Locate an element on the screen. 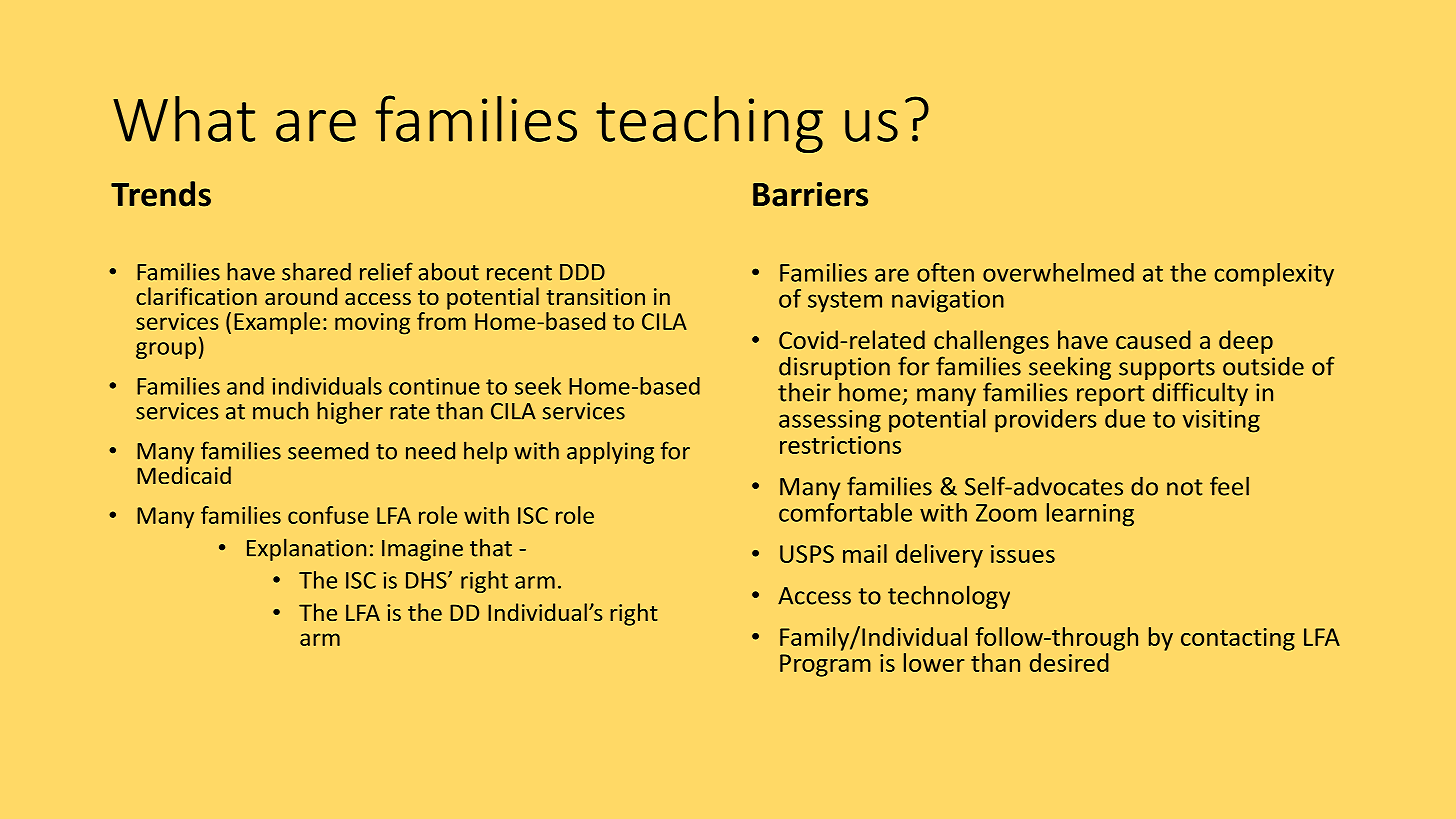 This screenshot has height=819, width=1456. not is located at coordinates (1184, 487).
